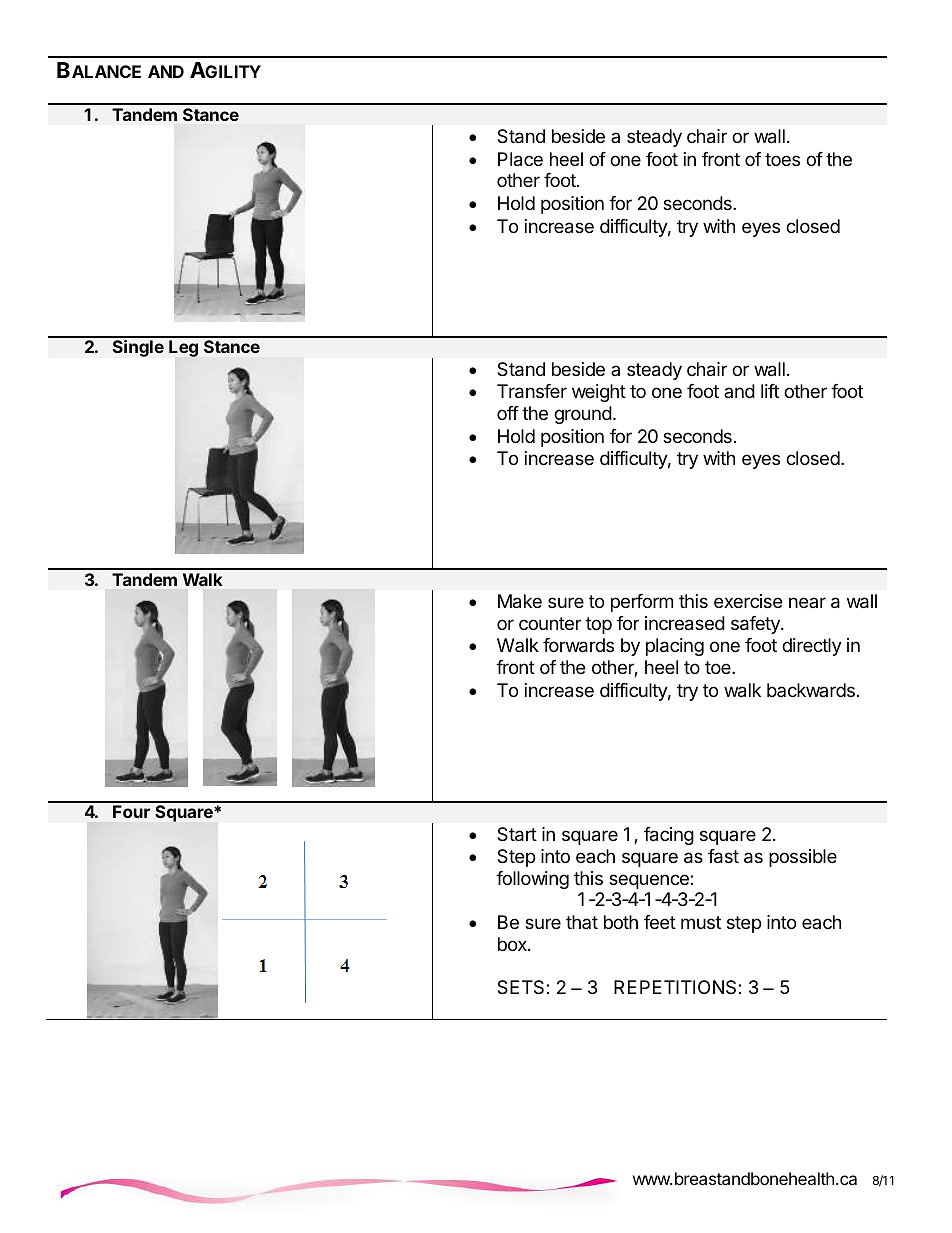  Describe the element at coordinates (520, 601) in the screenshot. I see `Make` at that location.
